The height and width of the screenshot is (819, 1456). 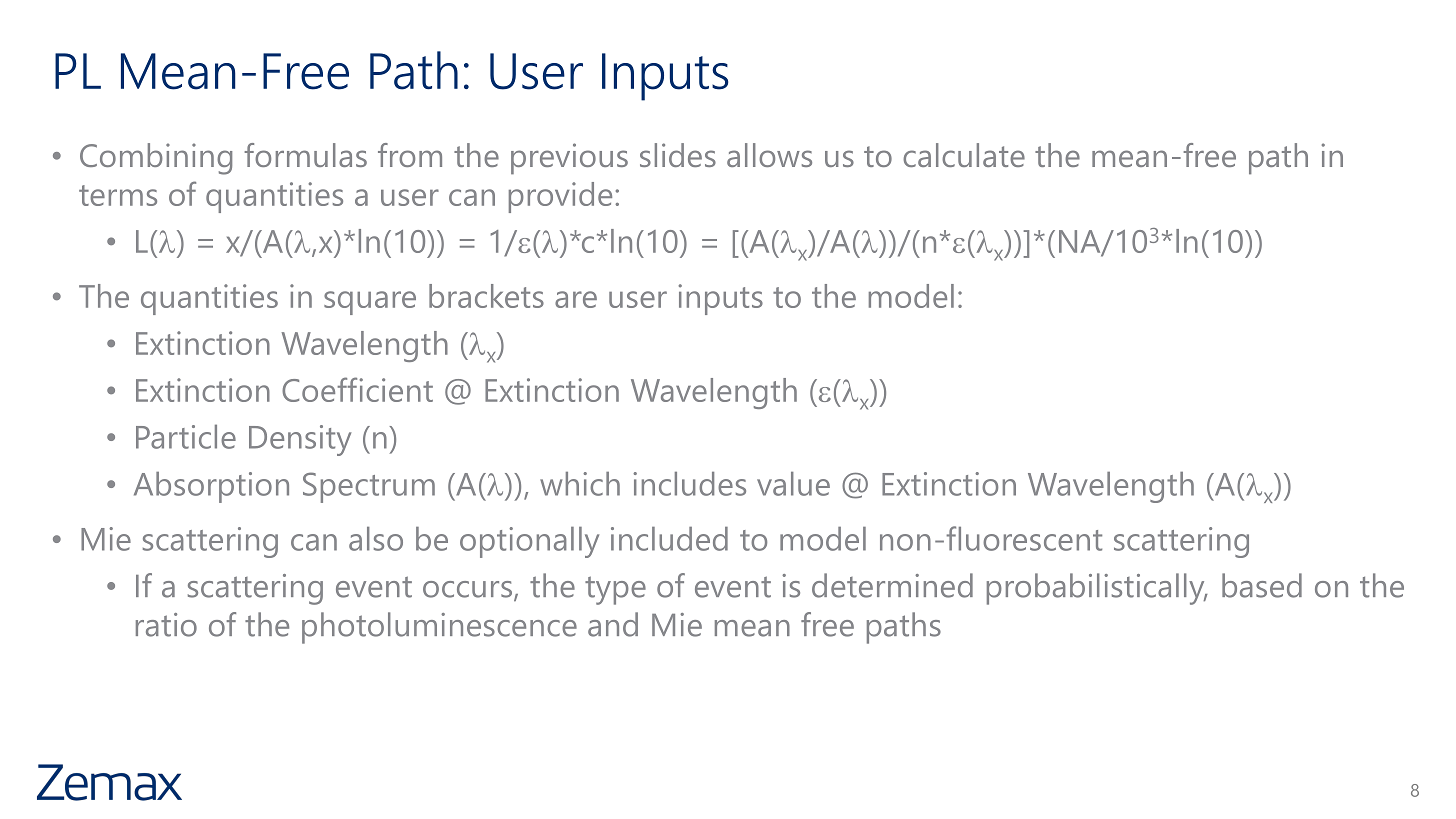 What do you see at coordinates (305, 155) in the screenshot?
I see `formulas` at bounding box center [305, 155].
